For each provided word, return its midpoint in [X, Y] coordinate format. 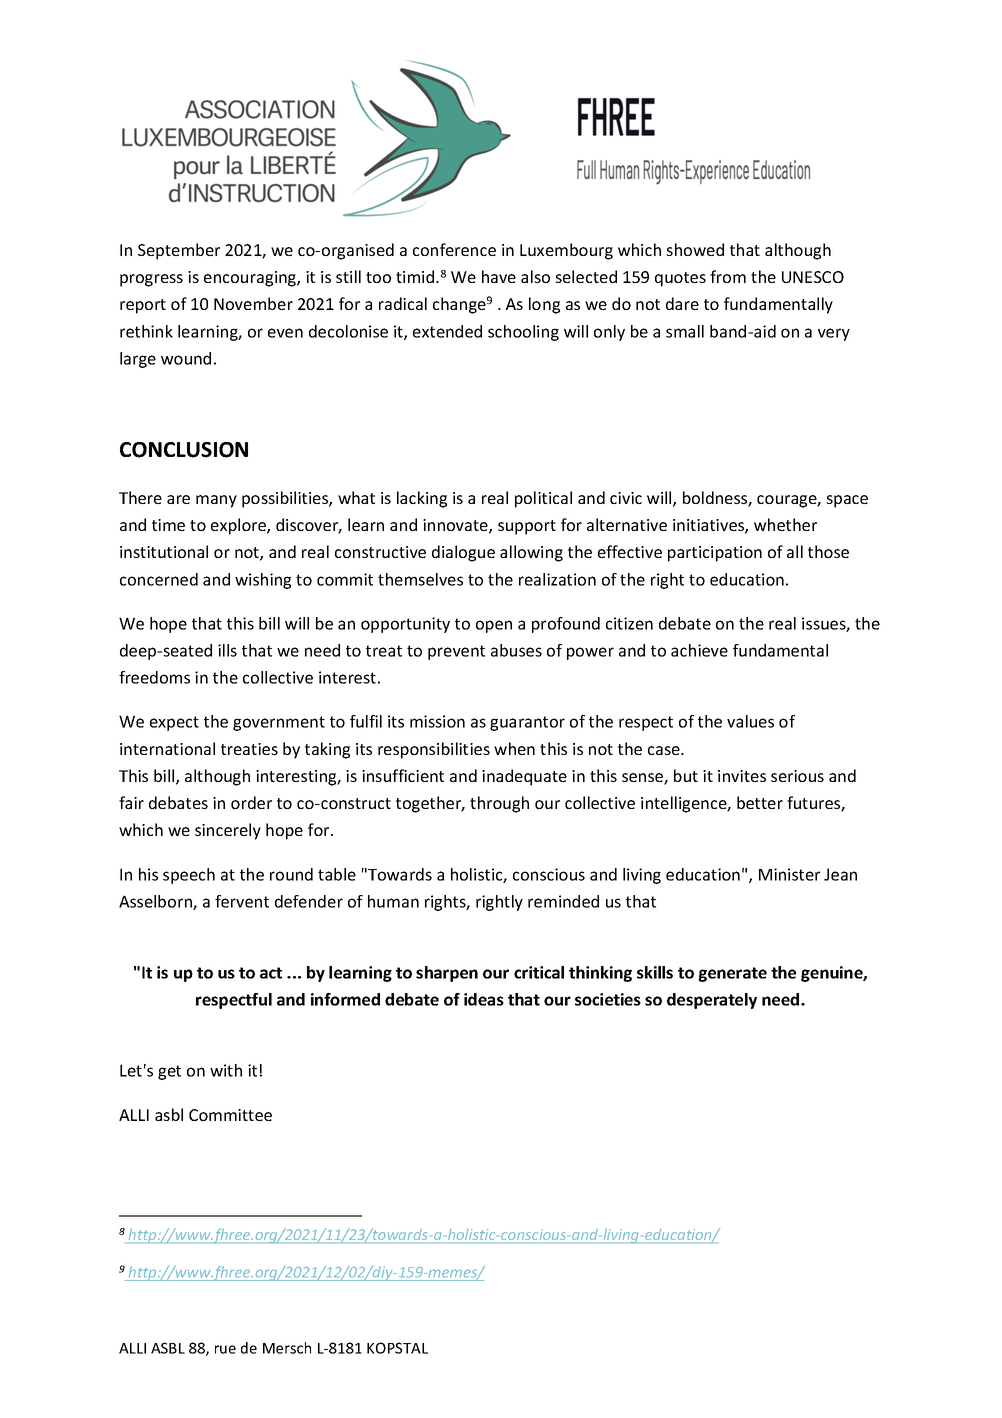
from [728, 276]
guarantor [527, 723]
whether [785, 524]
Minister [789, 874]
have [499, 276]
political [543, 499]
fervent [242, 901]
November [253, 303]
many [216, 501]
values [750, 721]
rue [225, 1349]
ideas [484, 999]
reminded [563, 901]
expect [174, 723]
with [226, 1070]
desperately [712, 1001]
